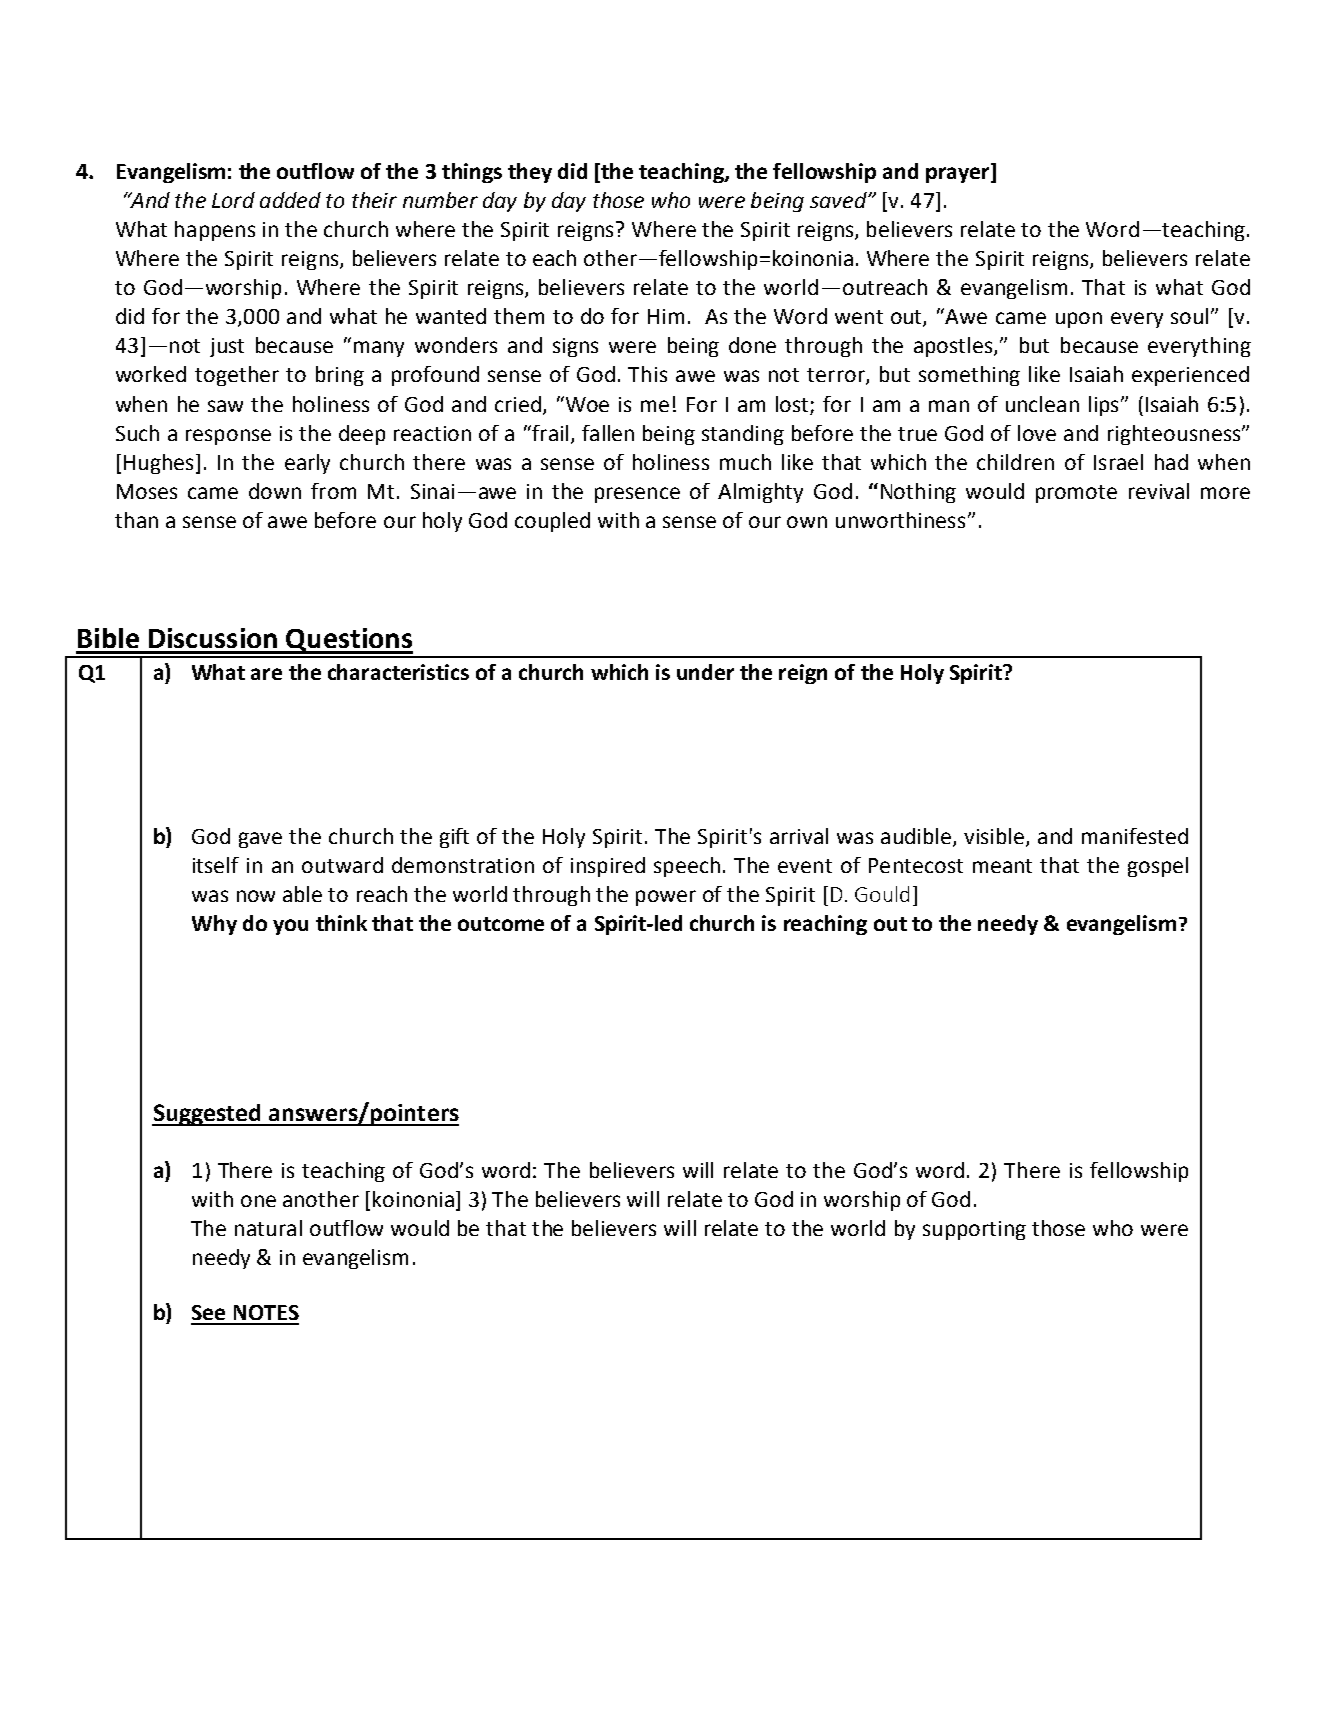 The height and width of the screenshot is (1717, 1327). Describe the element at coordinates (268, 1228) in the screenshot. I see `natural` at that location.
